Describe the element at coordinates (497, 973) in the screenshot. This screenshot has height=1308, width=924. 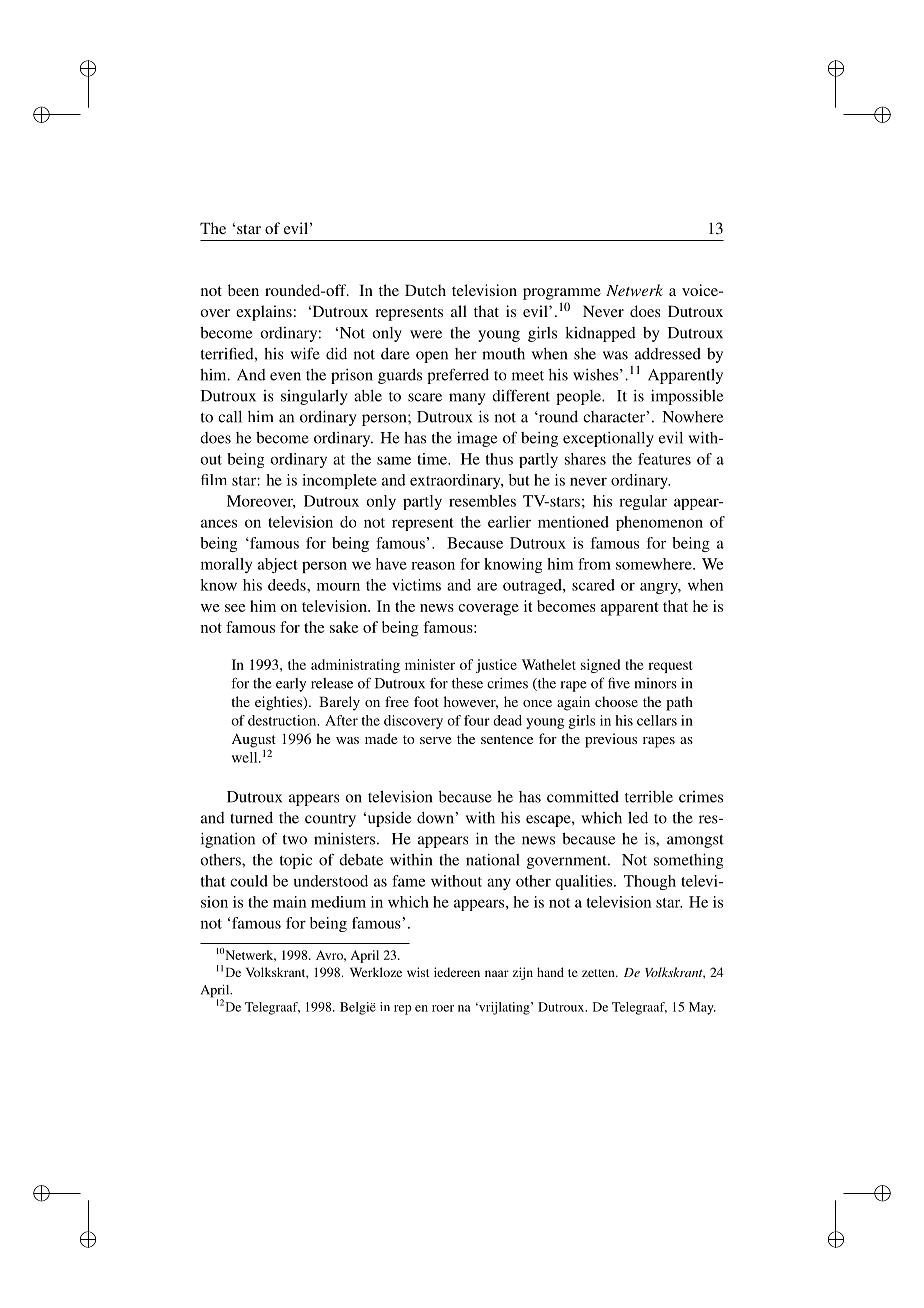
I see `naar` at that location.
